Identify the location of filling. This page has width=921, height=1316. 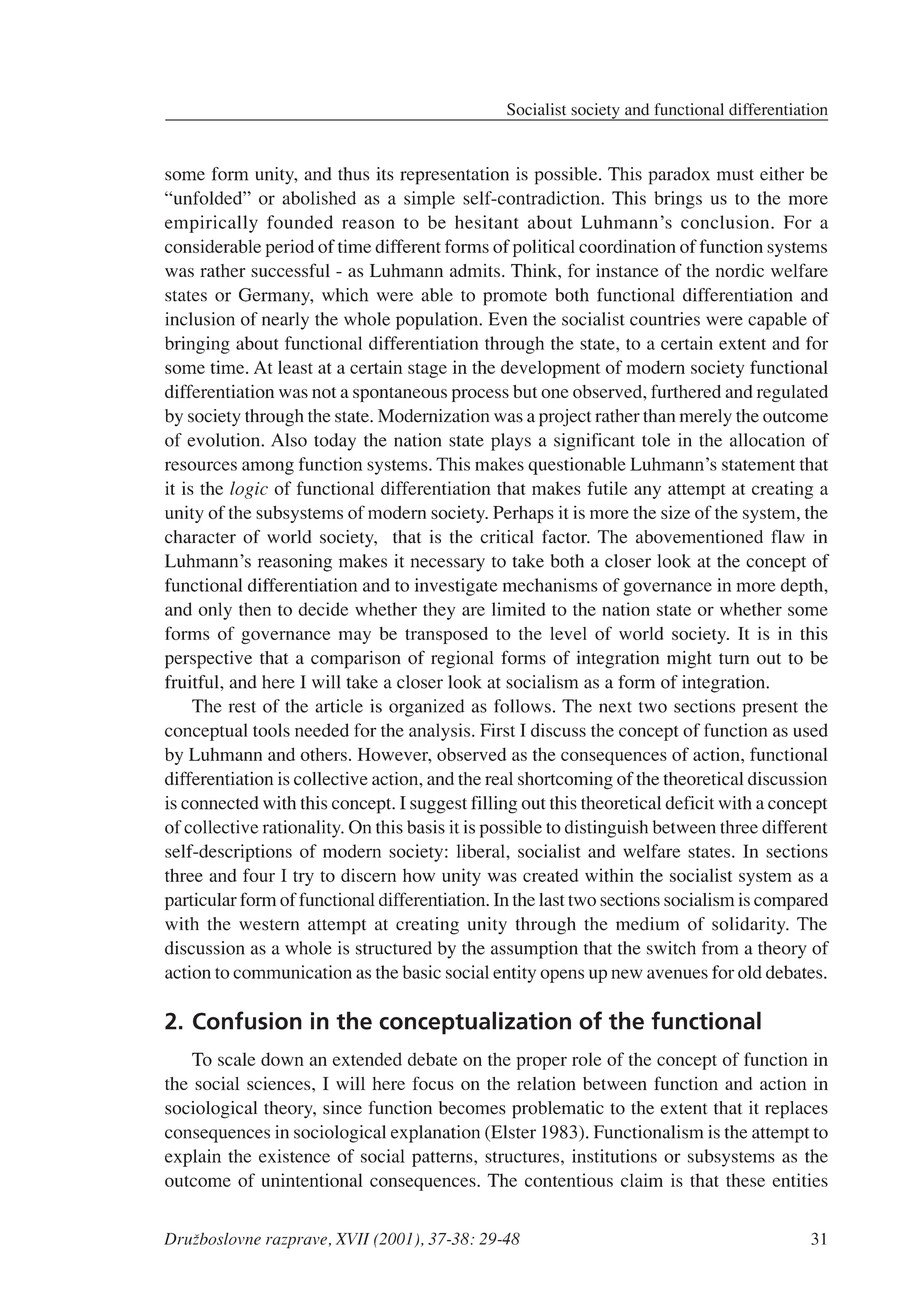
(494, 805).
